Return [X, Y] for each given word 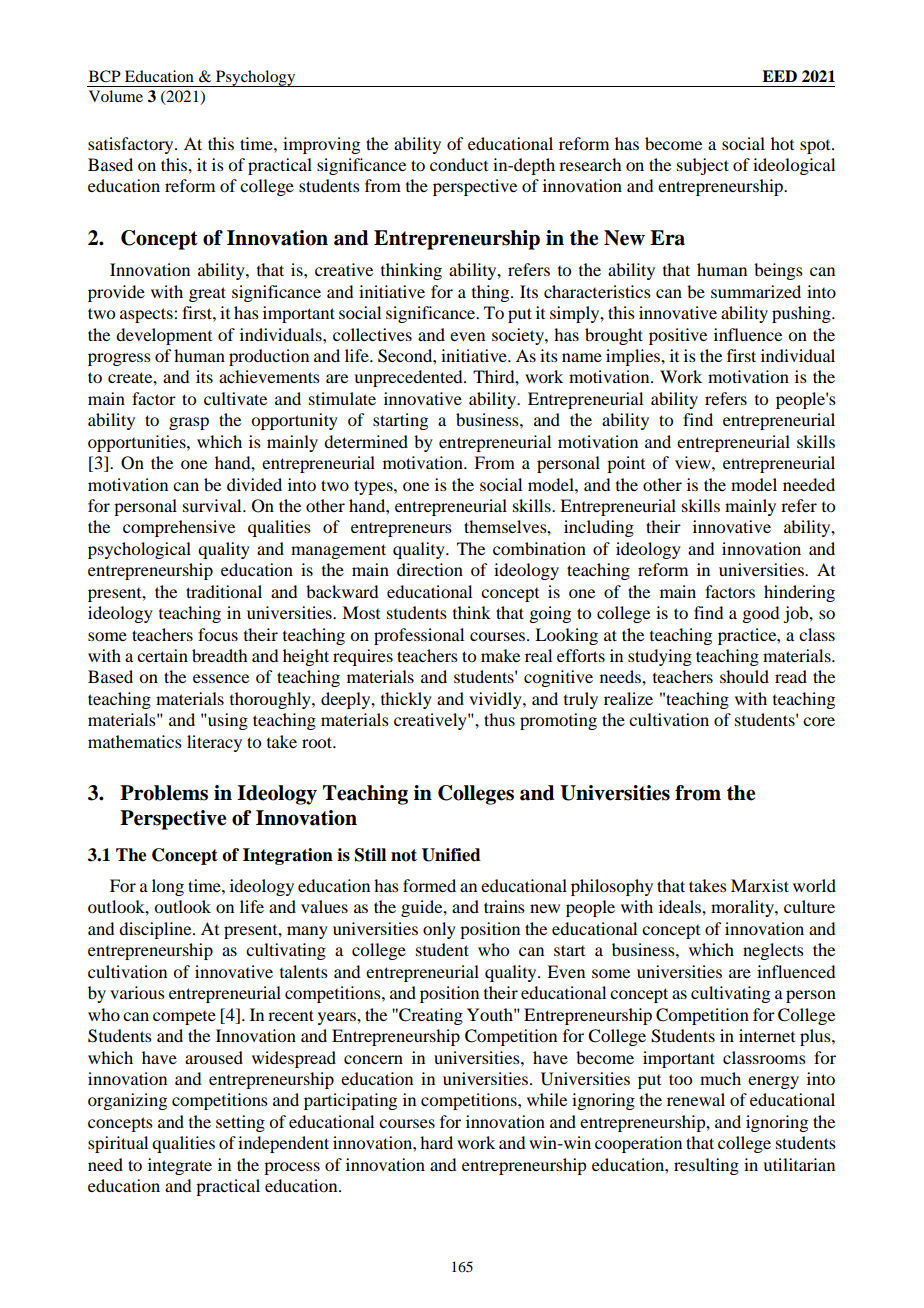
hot [782, 143]
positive [678, 336]
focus [218, 634]
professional [419, 636]
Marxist [760, 885]
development [164, 336]
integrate [180, 1166]
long [168, 887]
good [760, 614]
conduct [459, 164]
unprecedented [409, 378]
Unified [451, 855]
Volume [116, 96]
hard [436, 1142]
